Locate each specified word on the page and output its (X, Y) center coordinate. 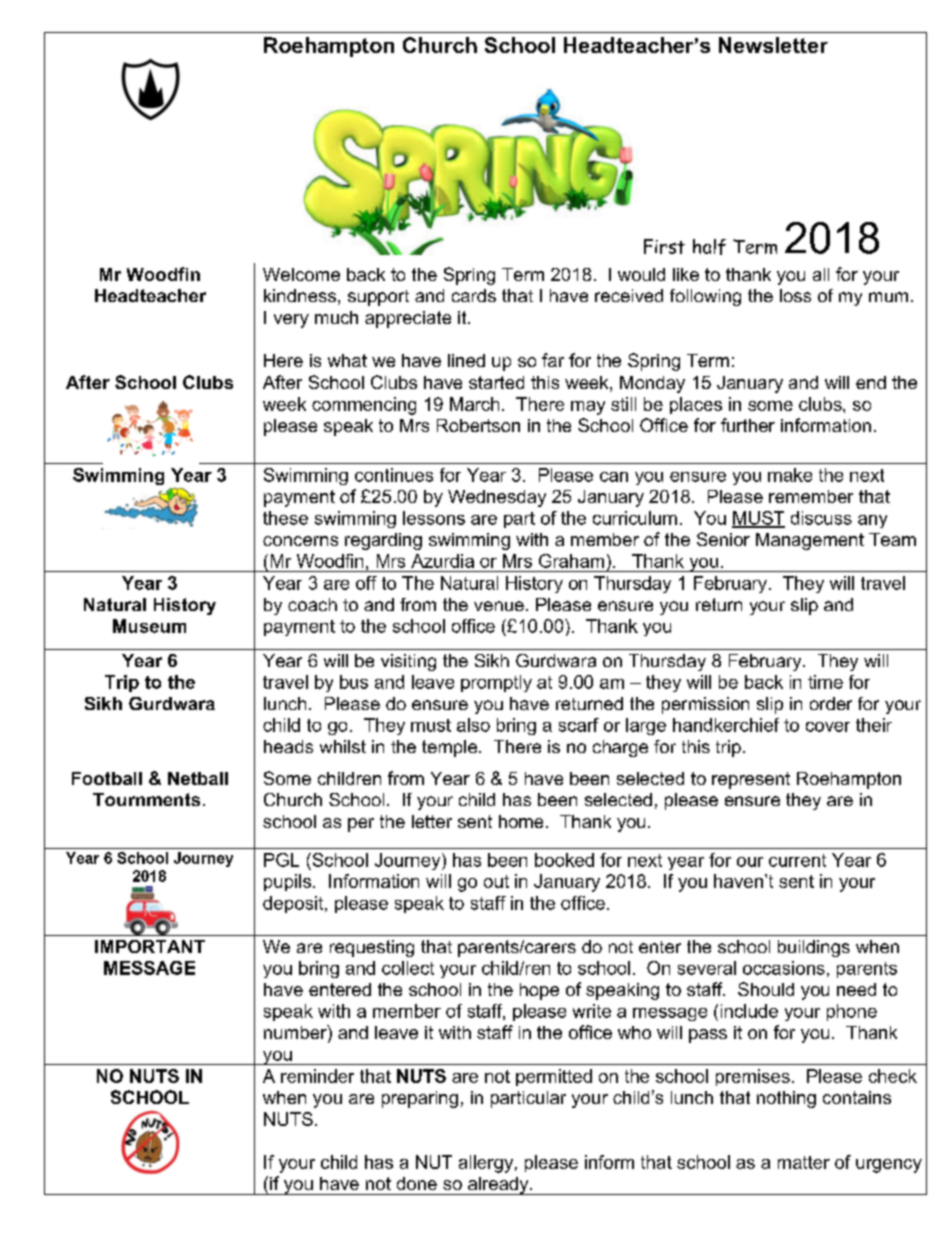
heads (288, 746)
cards (474, 295)
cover (828, 727)
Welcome (301, 274)
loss (795, 295)
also (473, 725)
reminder (317, 1076)
